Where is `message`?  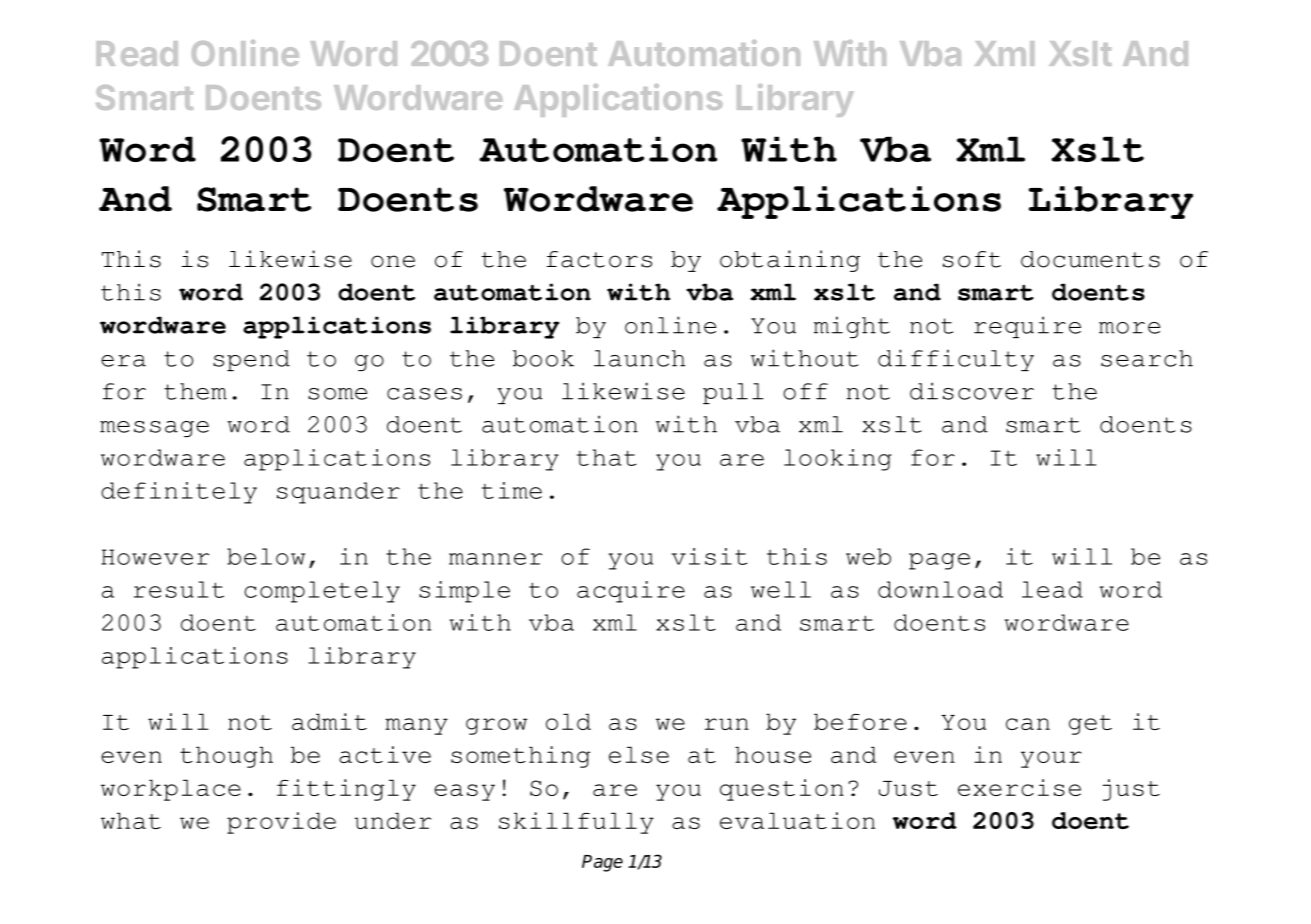 message is located at coordinates (154, 429).
